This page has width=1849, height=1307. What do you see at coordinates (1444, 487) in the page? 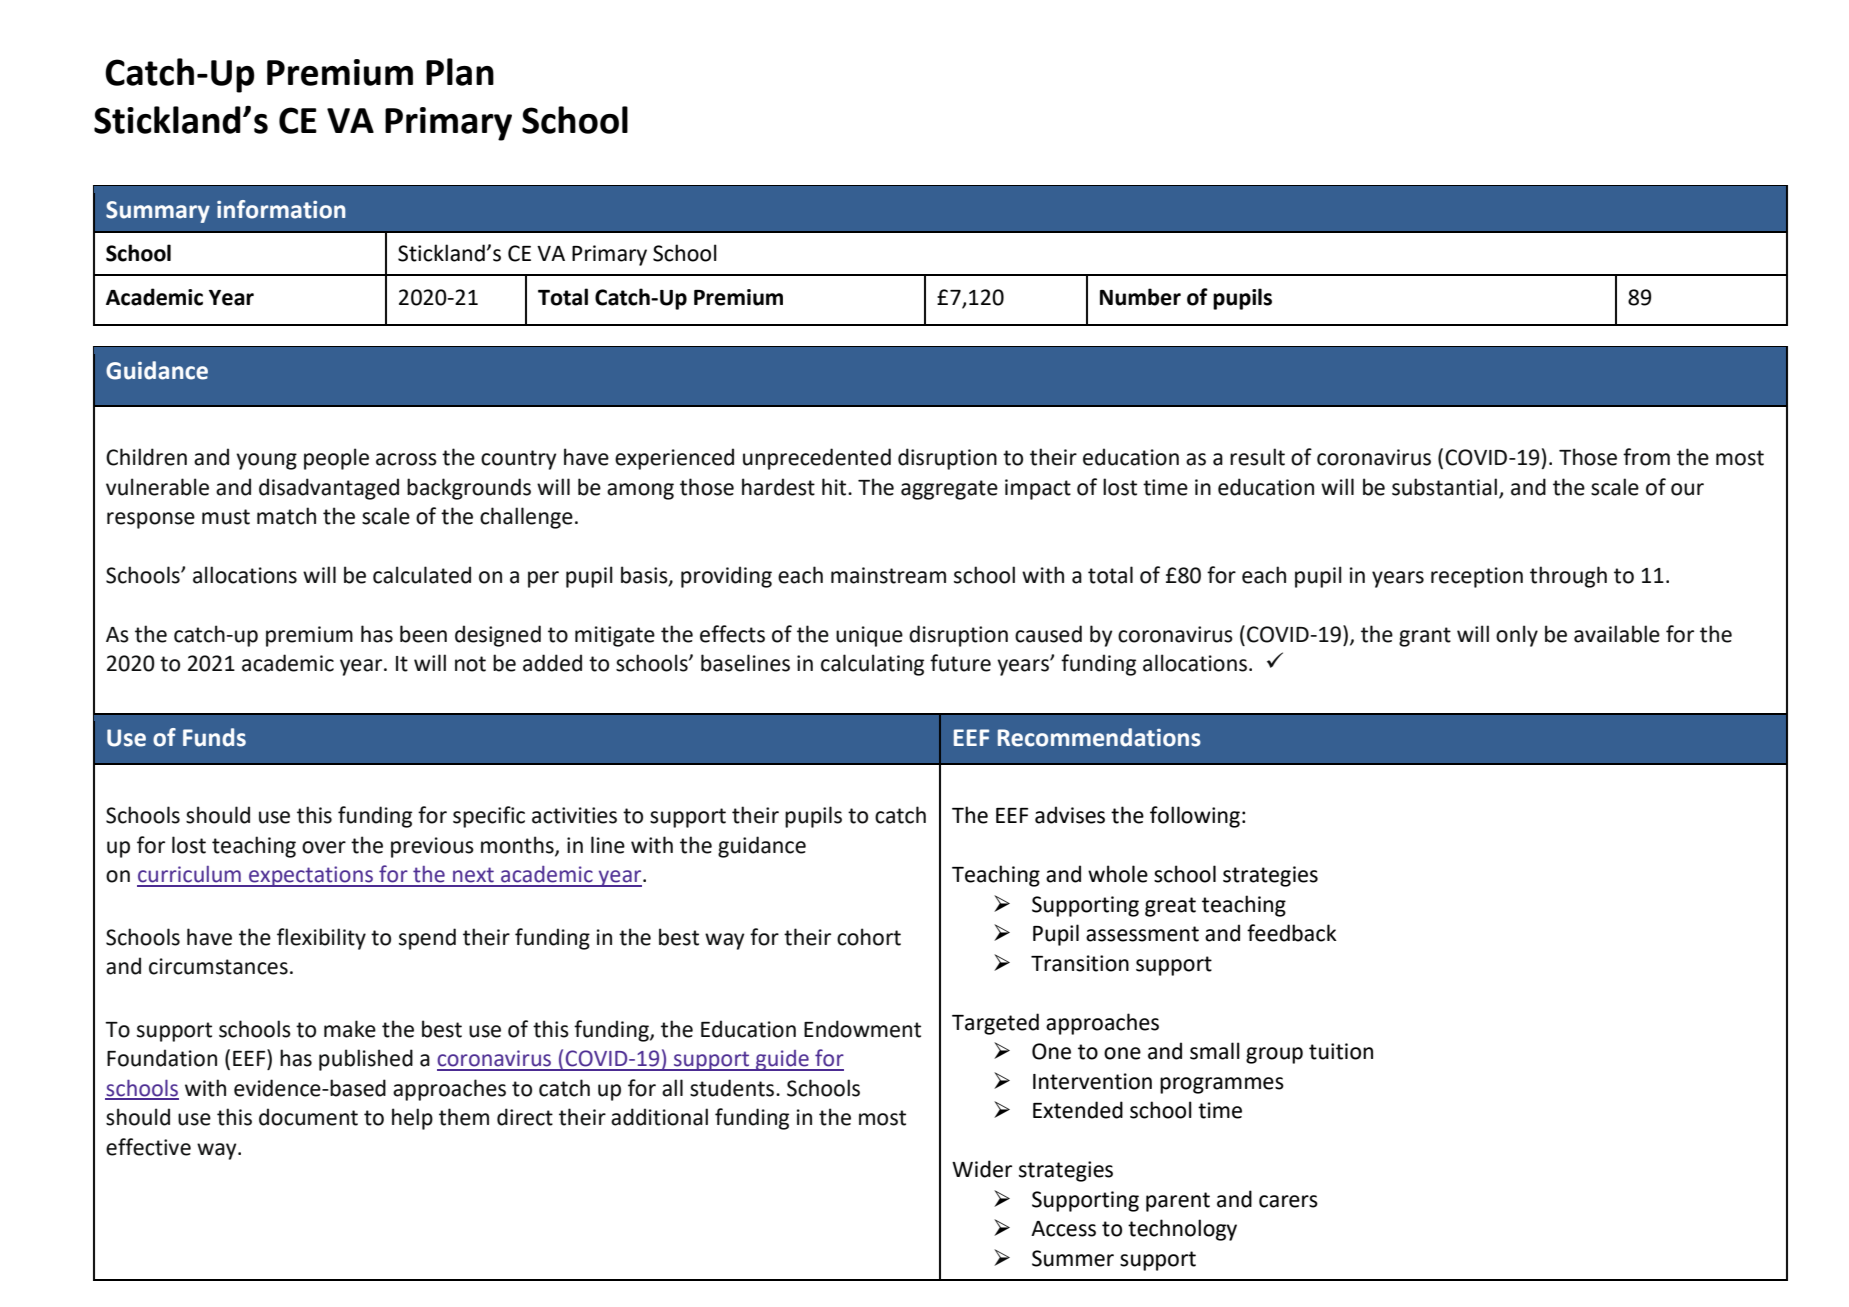
I see `substantial` at bounding box center [1444, 487].
